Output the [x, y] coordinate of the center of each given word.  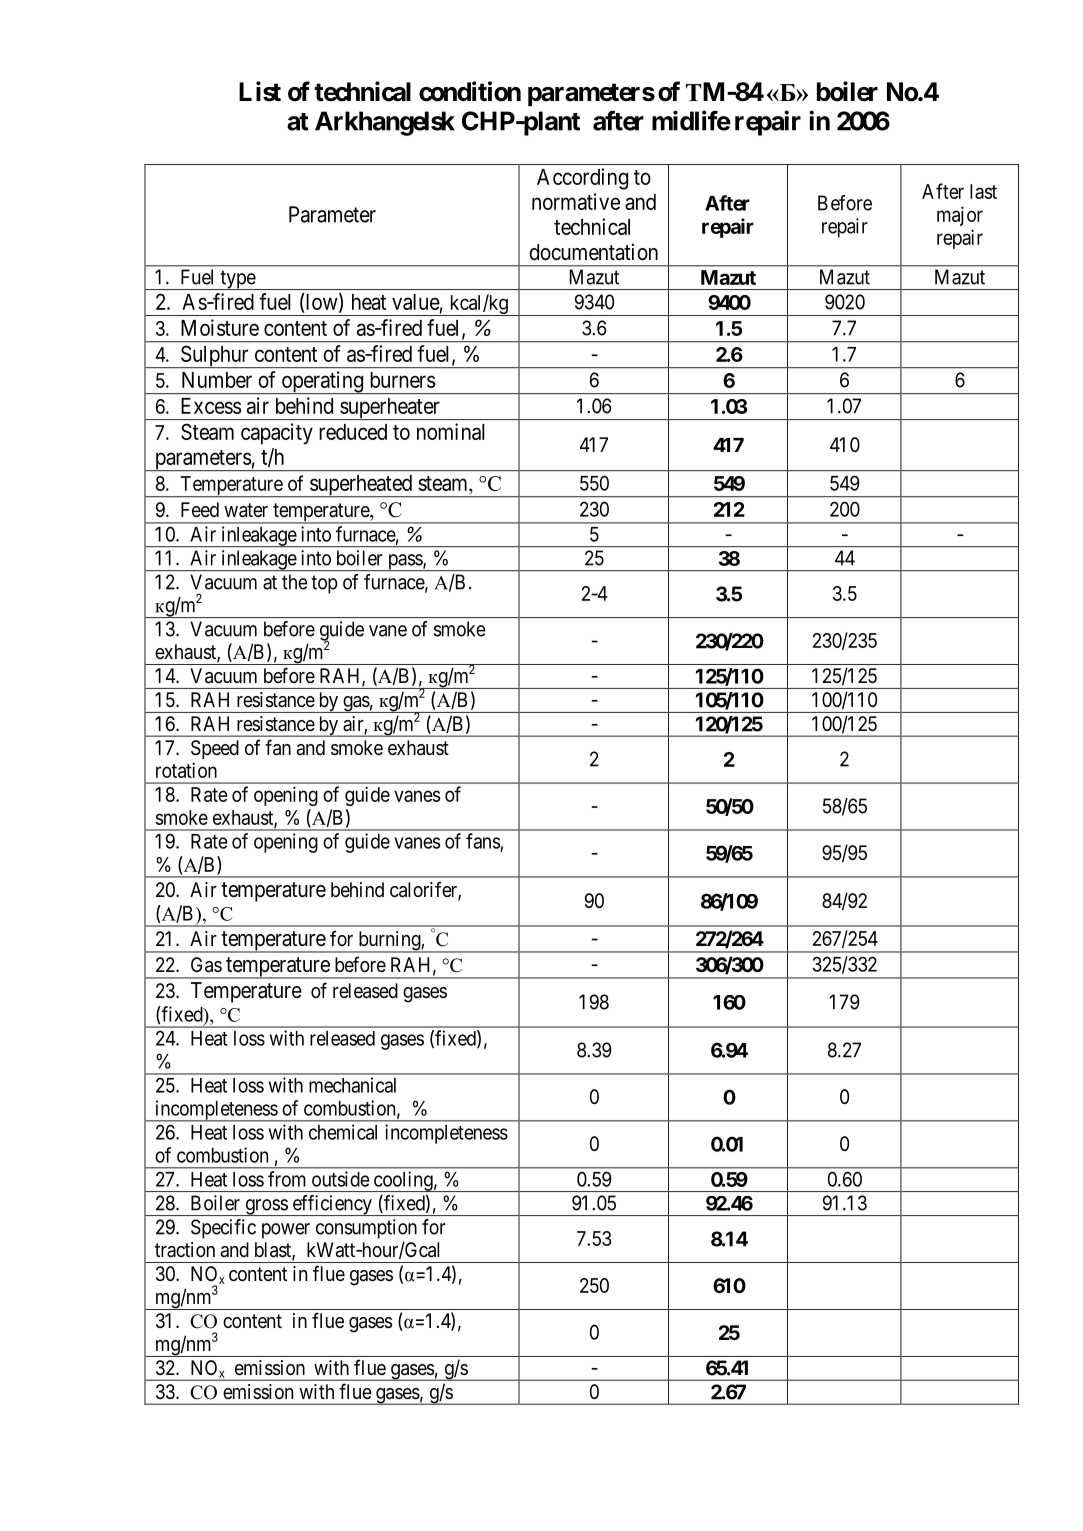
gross [266, 1207]
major [960, 216]
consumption [366, 1229]
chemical [343, 1132]
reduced [353, 432]
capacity [277, 434]
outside [341, 1179]
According [582, 179]
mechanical [352, 1085]
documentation [593, 252]
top [324, 584]
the [295, 582]
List [260, 91]
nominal [451, 431]
